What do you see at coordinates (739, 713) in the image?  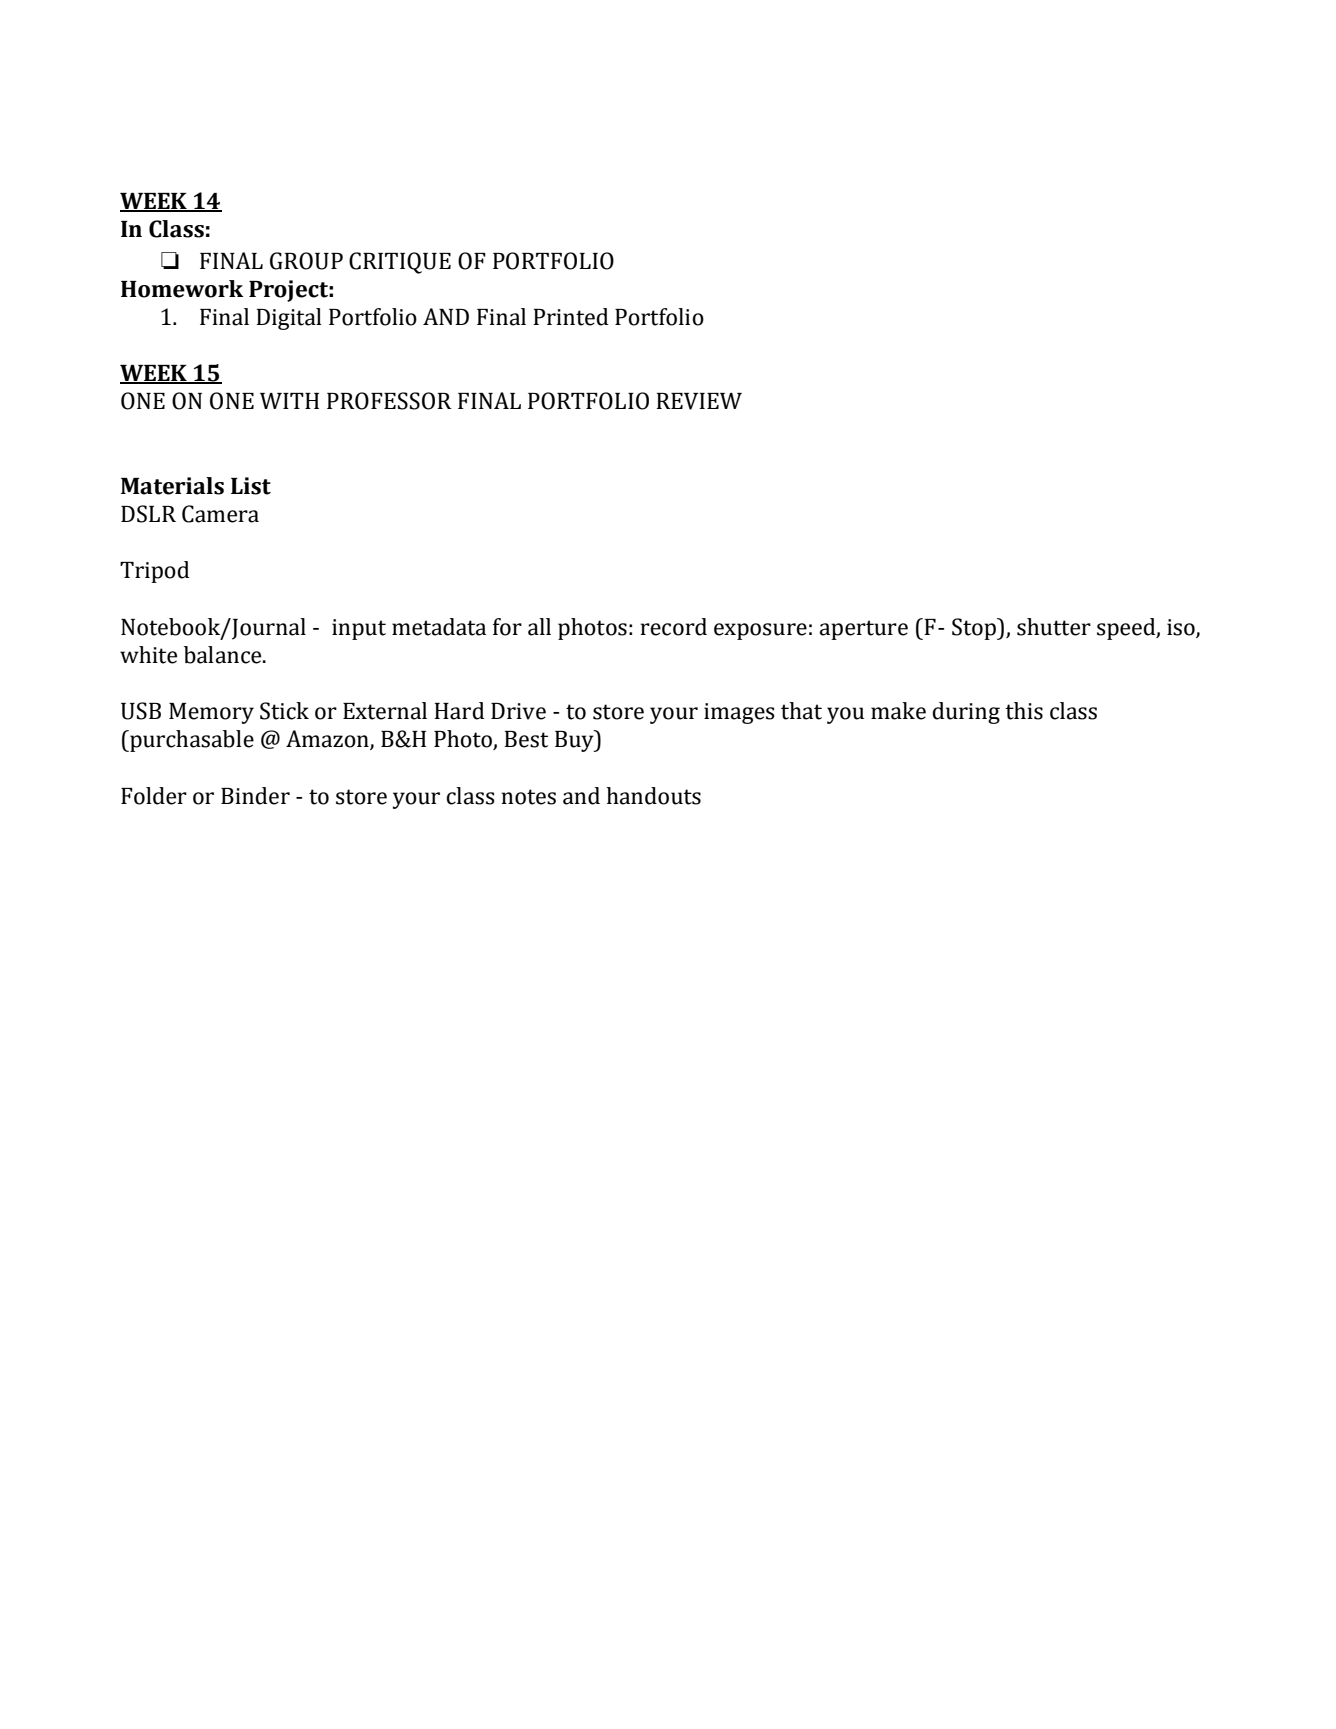 I see `images` at bounding box center [739, 713].
